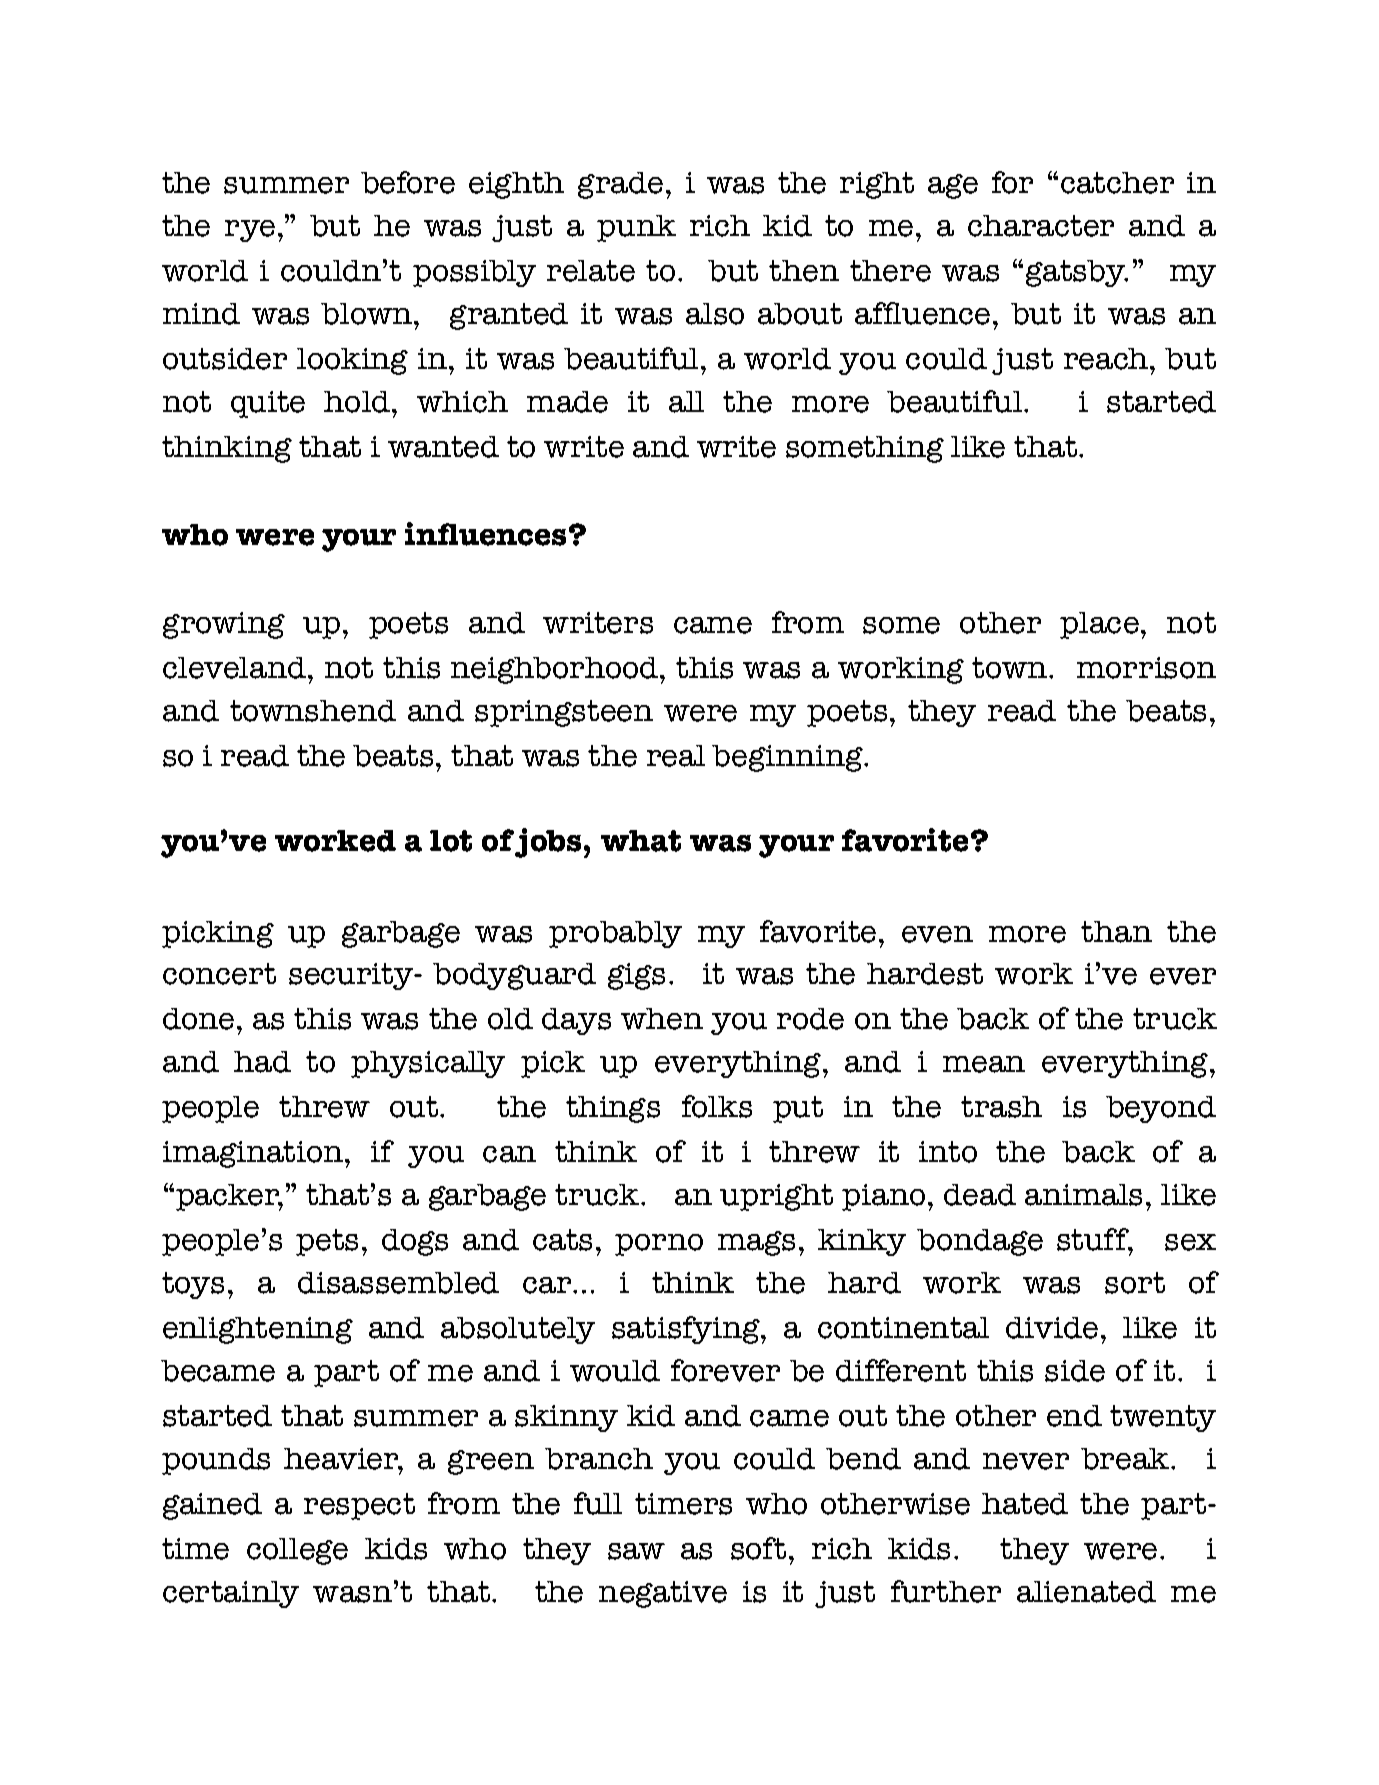 Image resolution: width=1379 pixels, height=1785 pixels. What do you see at coordinates (1116, 932) in the page?
I see `than` at bounding box center [1116, 932].
